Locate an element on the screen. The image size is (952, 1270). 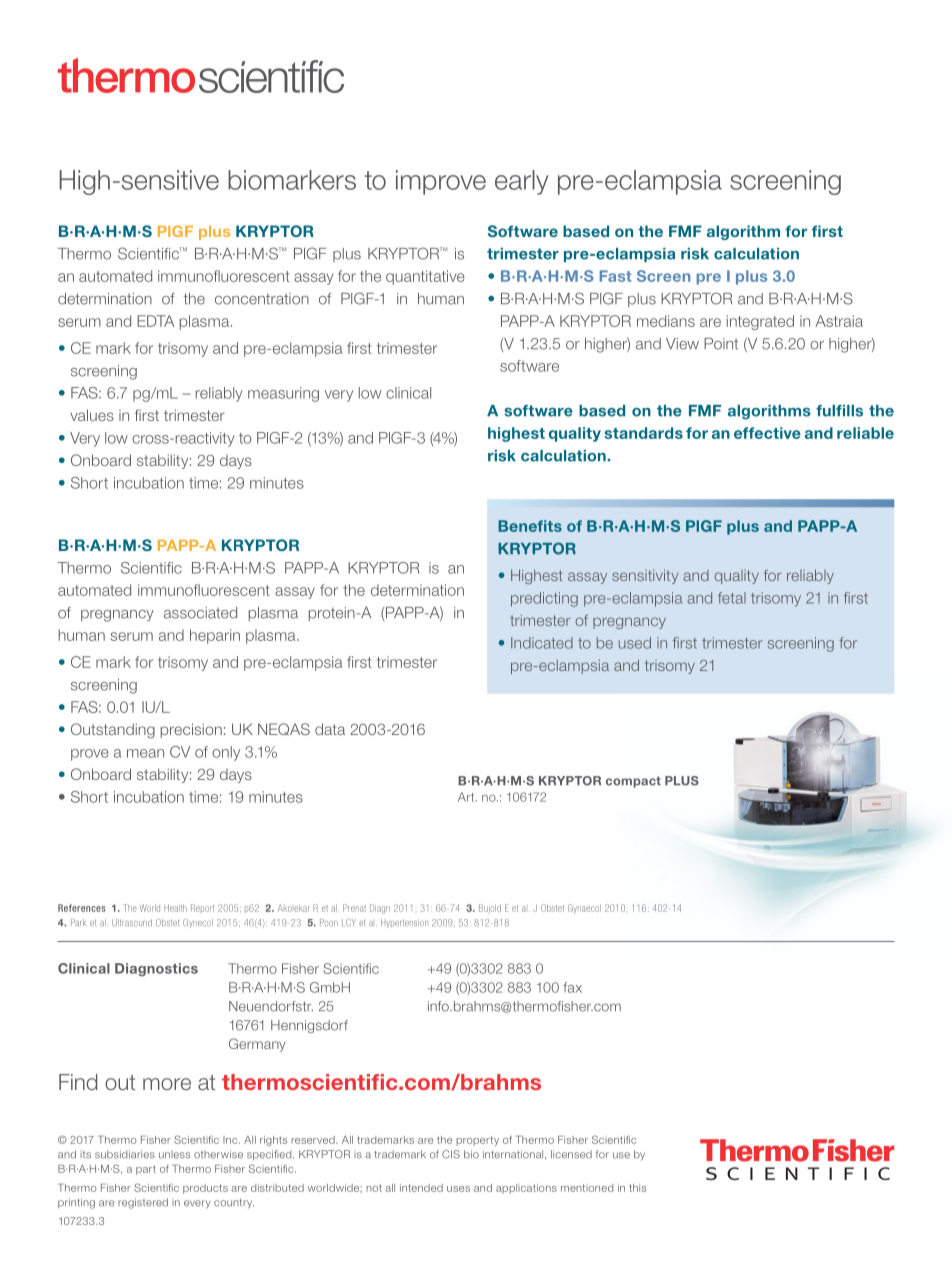
early is located at coordinates (521, 182).
